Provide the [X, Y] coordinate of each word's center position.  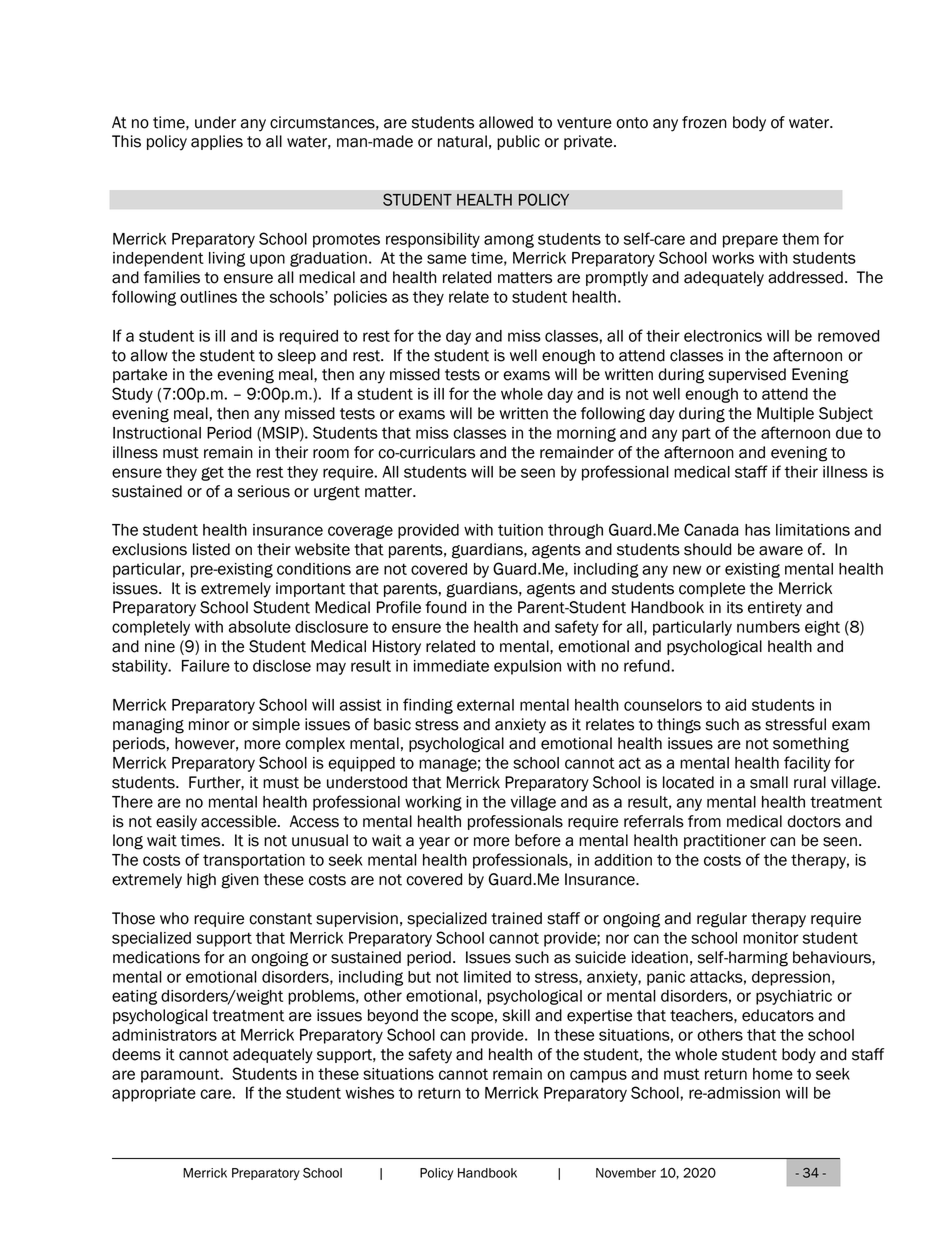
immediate [451, 666]
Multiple [785, 414]
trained [516, 918]
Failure [206, 666]
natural [462, 141]
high [201, 881]
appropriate [154, 1094]
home [773, 1074]
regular [722, 920]
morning [586, 434]
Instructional [157, 433]
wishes [369, 1093]
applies [217, 142]
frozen [704, 122]
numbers [768, 627]
